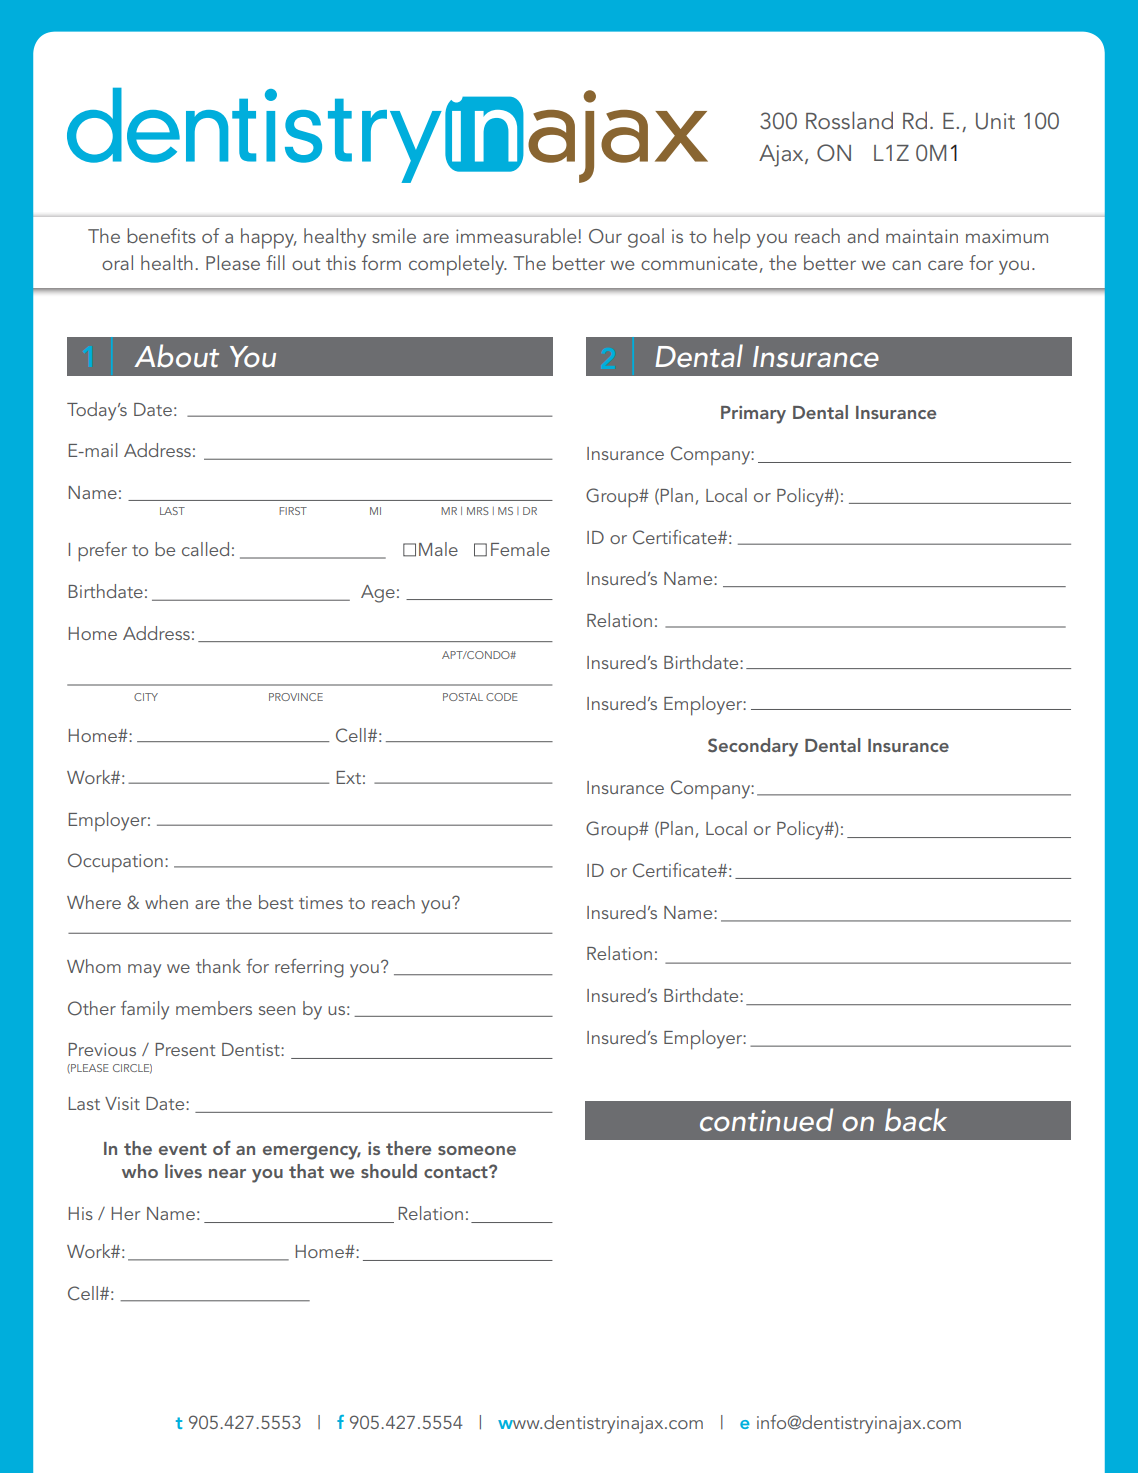 This page has height=1473, width=1138. What do you see at coordinates (183, 1149) in the page?
I see `event` at bounding box center [183, 1149].
